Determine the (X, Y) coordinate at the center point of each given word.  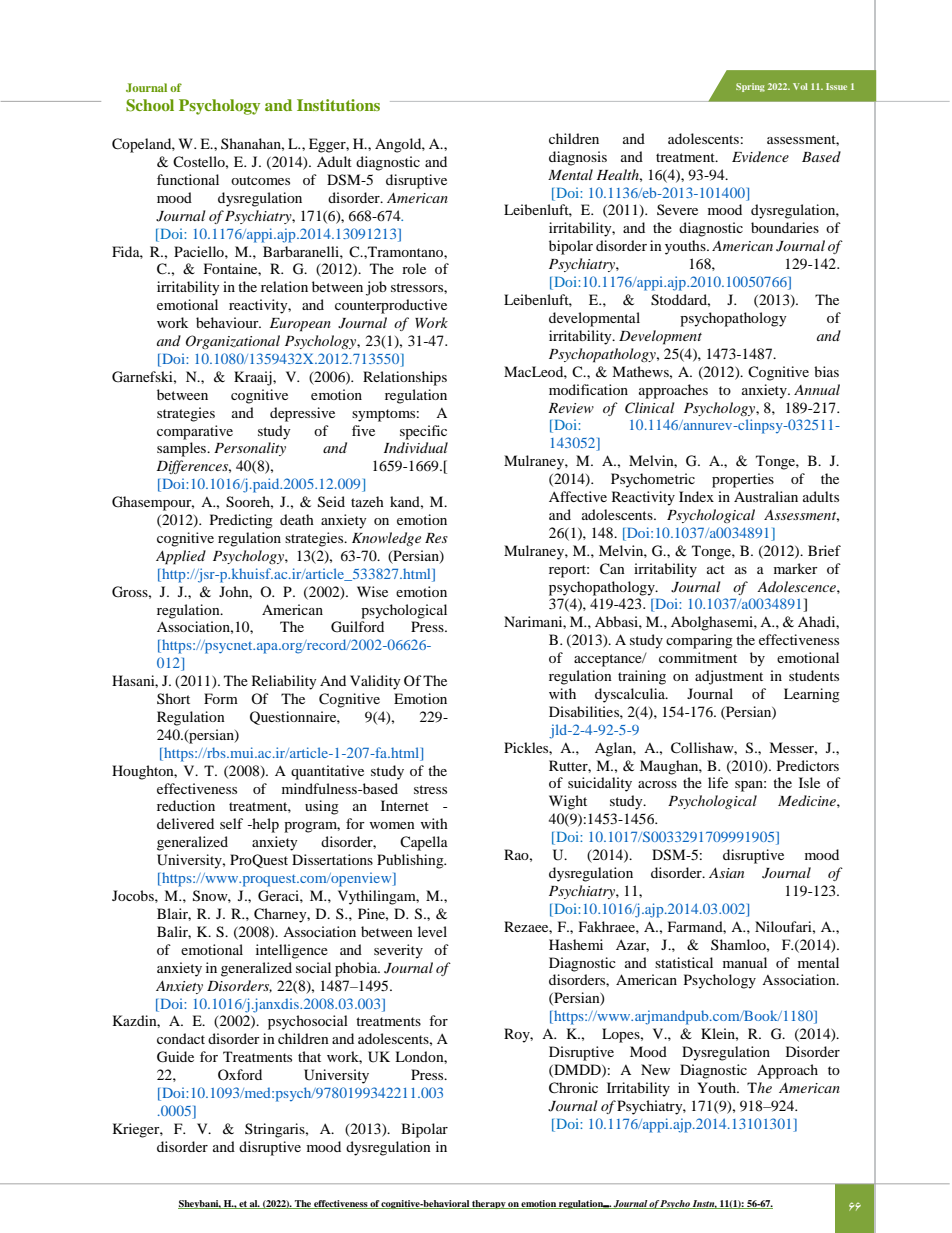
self (231, 823)
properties (743, 480)
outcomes (260, 180)
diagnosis (578, 158)
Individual (416, 447)
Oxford (240, 1074)
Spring (750, 87)
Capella (424, 843)
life (718, 782)
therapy (489, 1204)
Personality (250, 449)
